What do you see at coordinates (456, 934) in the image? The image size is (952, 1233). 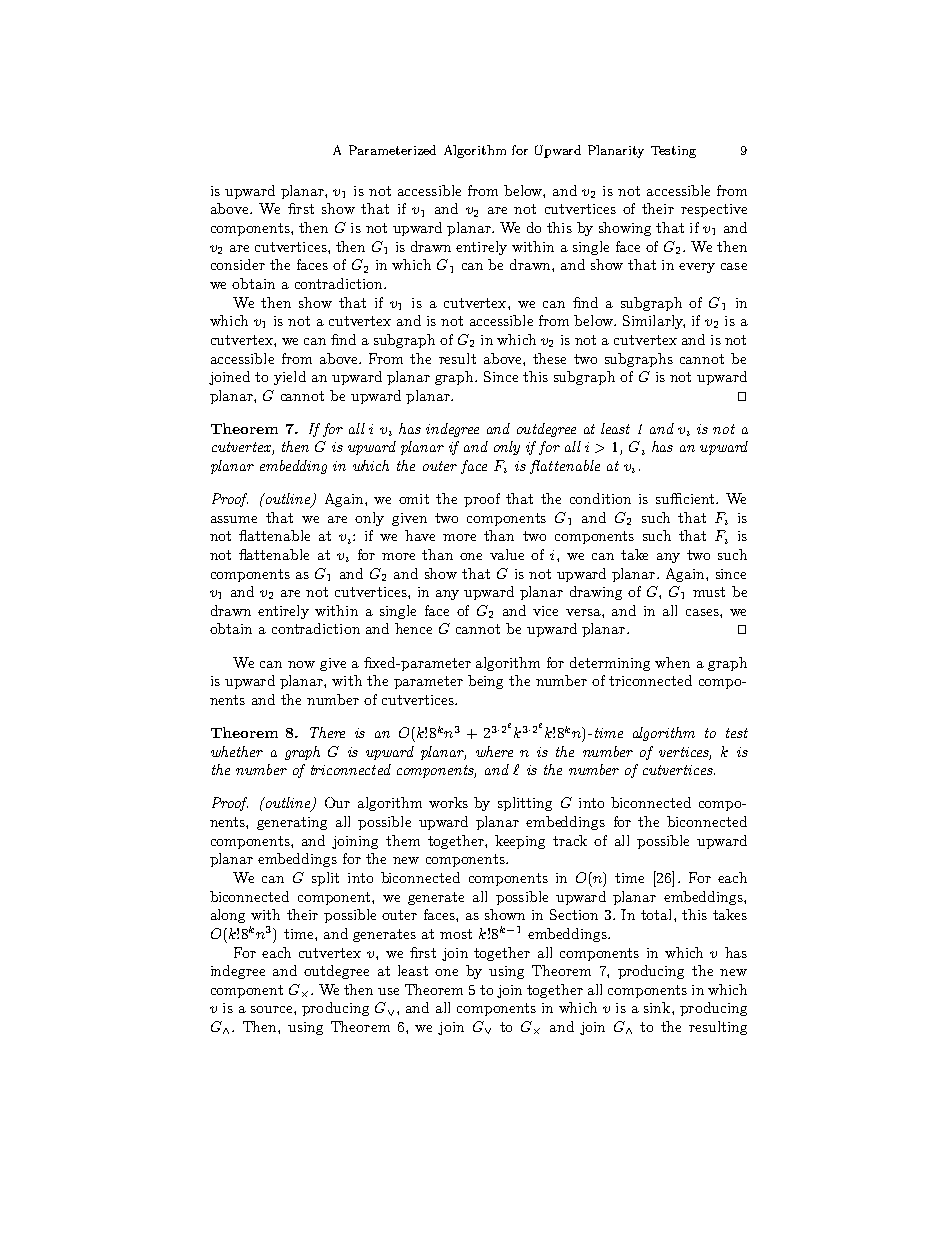 I see `most` at bounding box center [456, 934].
